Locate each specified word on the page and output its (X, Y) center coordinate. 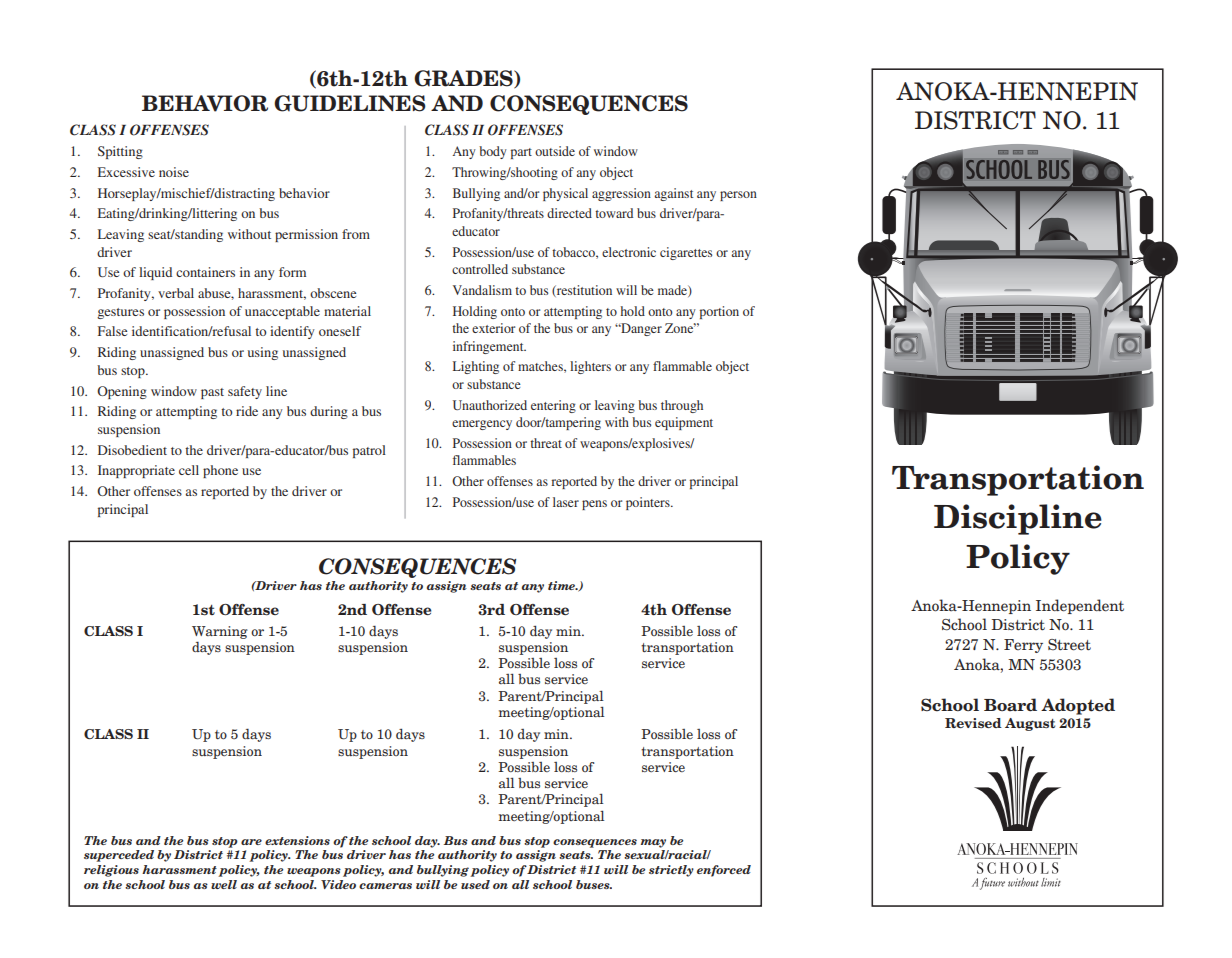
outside (555, 151)
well (224, 884)
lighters (590, 367)
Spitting (120, 152)
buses (594, 884)
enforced (724, 871)
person (738, 196)
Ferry (1023, 646)
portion (719, 312)
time (563, 585)
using (263, 353)
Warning (220, 632)
